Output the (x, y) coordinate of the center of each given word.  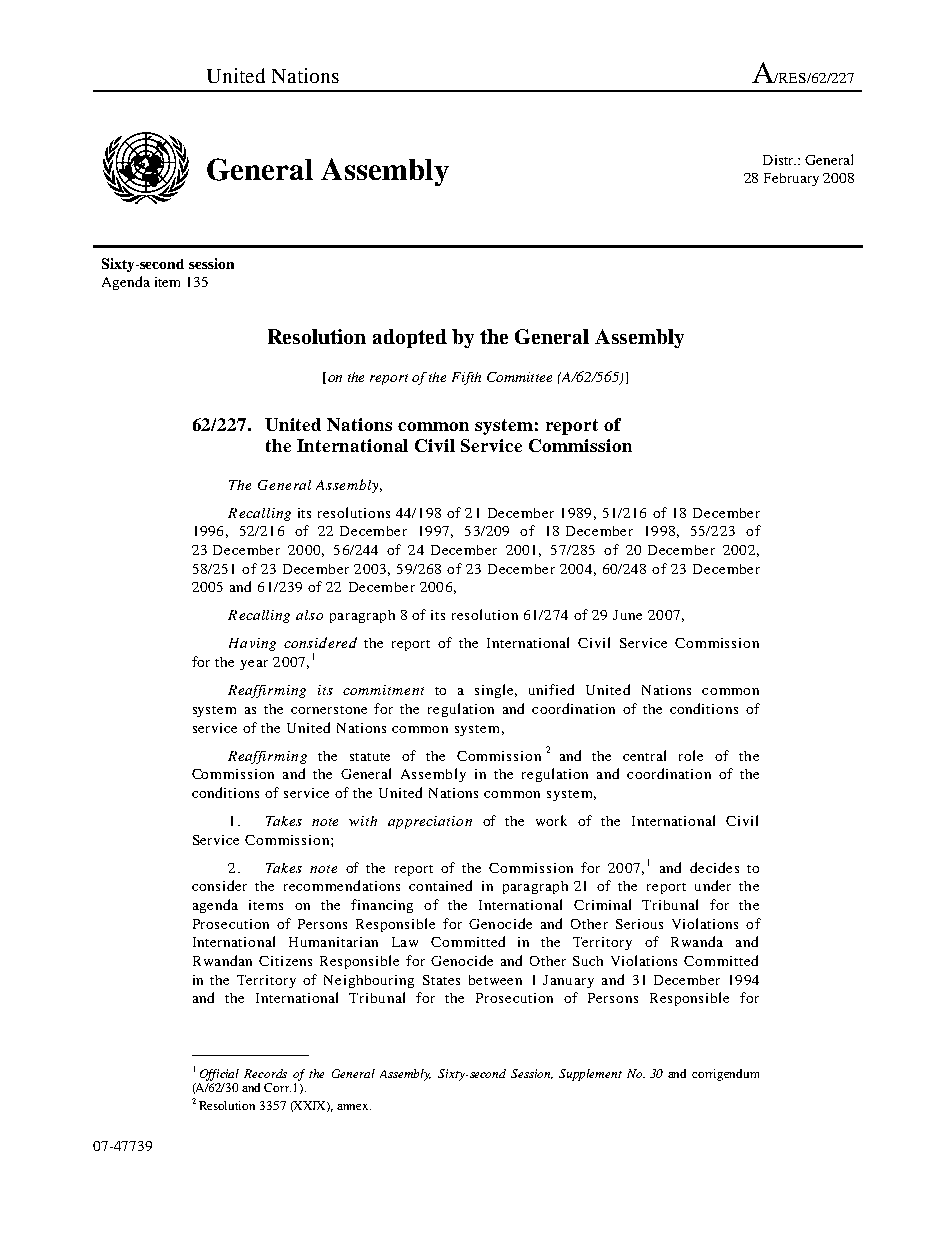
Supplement (590, 1075)
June (627, 615)
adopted (410, 338)
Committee (519, 377)
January (568, 981)
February (791, 179)
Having (252, 644)
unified (551, 689)
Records (265, 1073)
